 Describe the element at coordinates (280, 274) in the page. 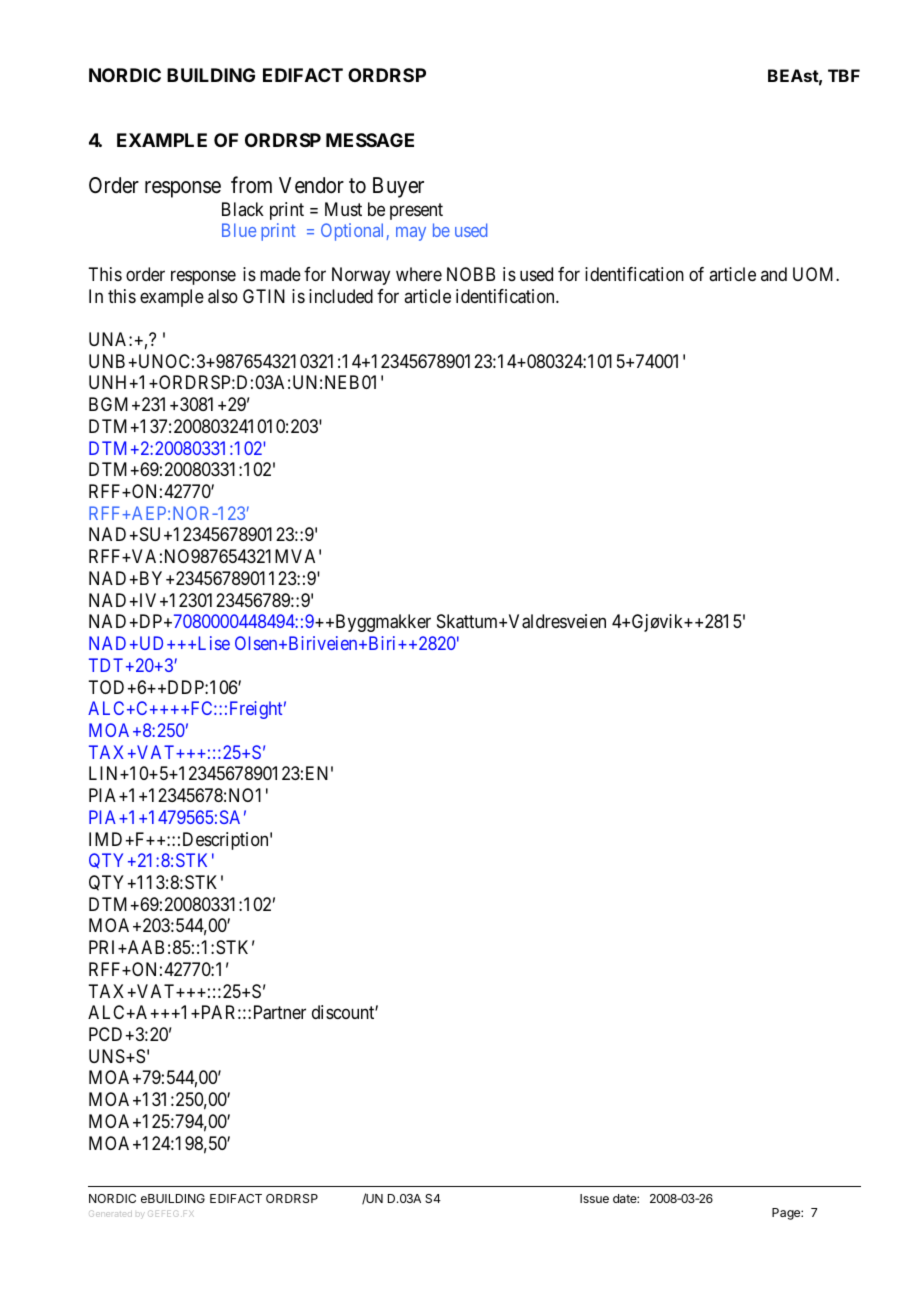

I see `made` at that location.
